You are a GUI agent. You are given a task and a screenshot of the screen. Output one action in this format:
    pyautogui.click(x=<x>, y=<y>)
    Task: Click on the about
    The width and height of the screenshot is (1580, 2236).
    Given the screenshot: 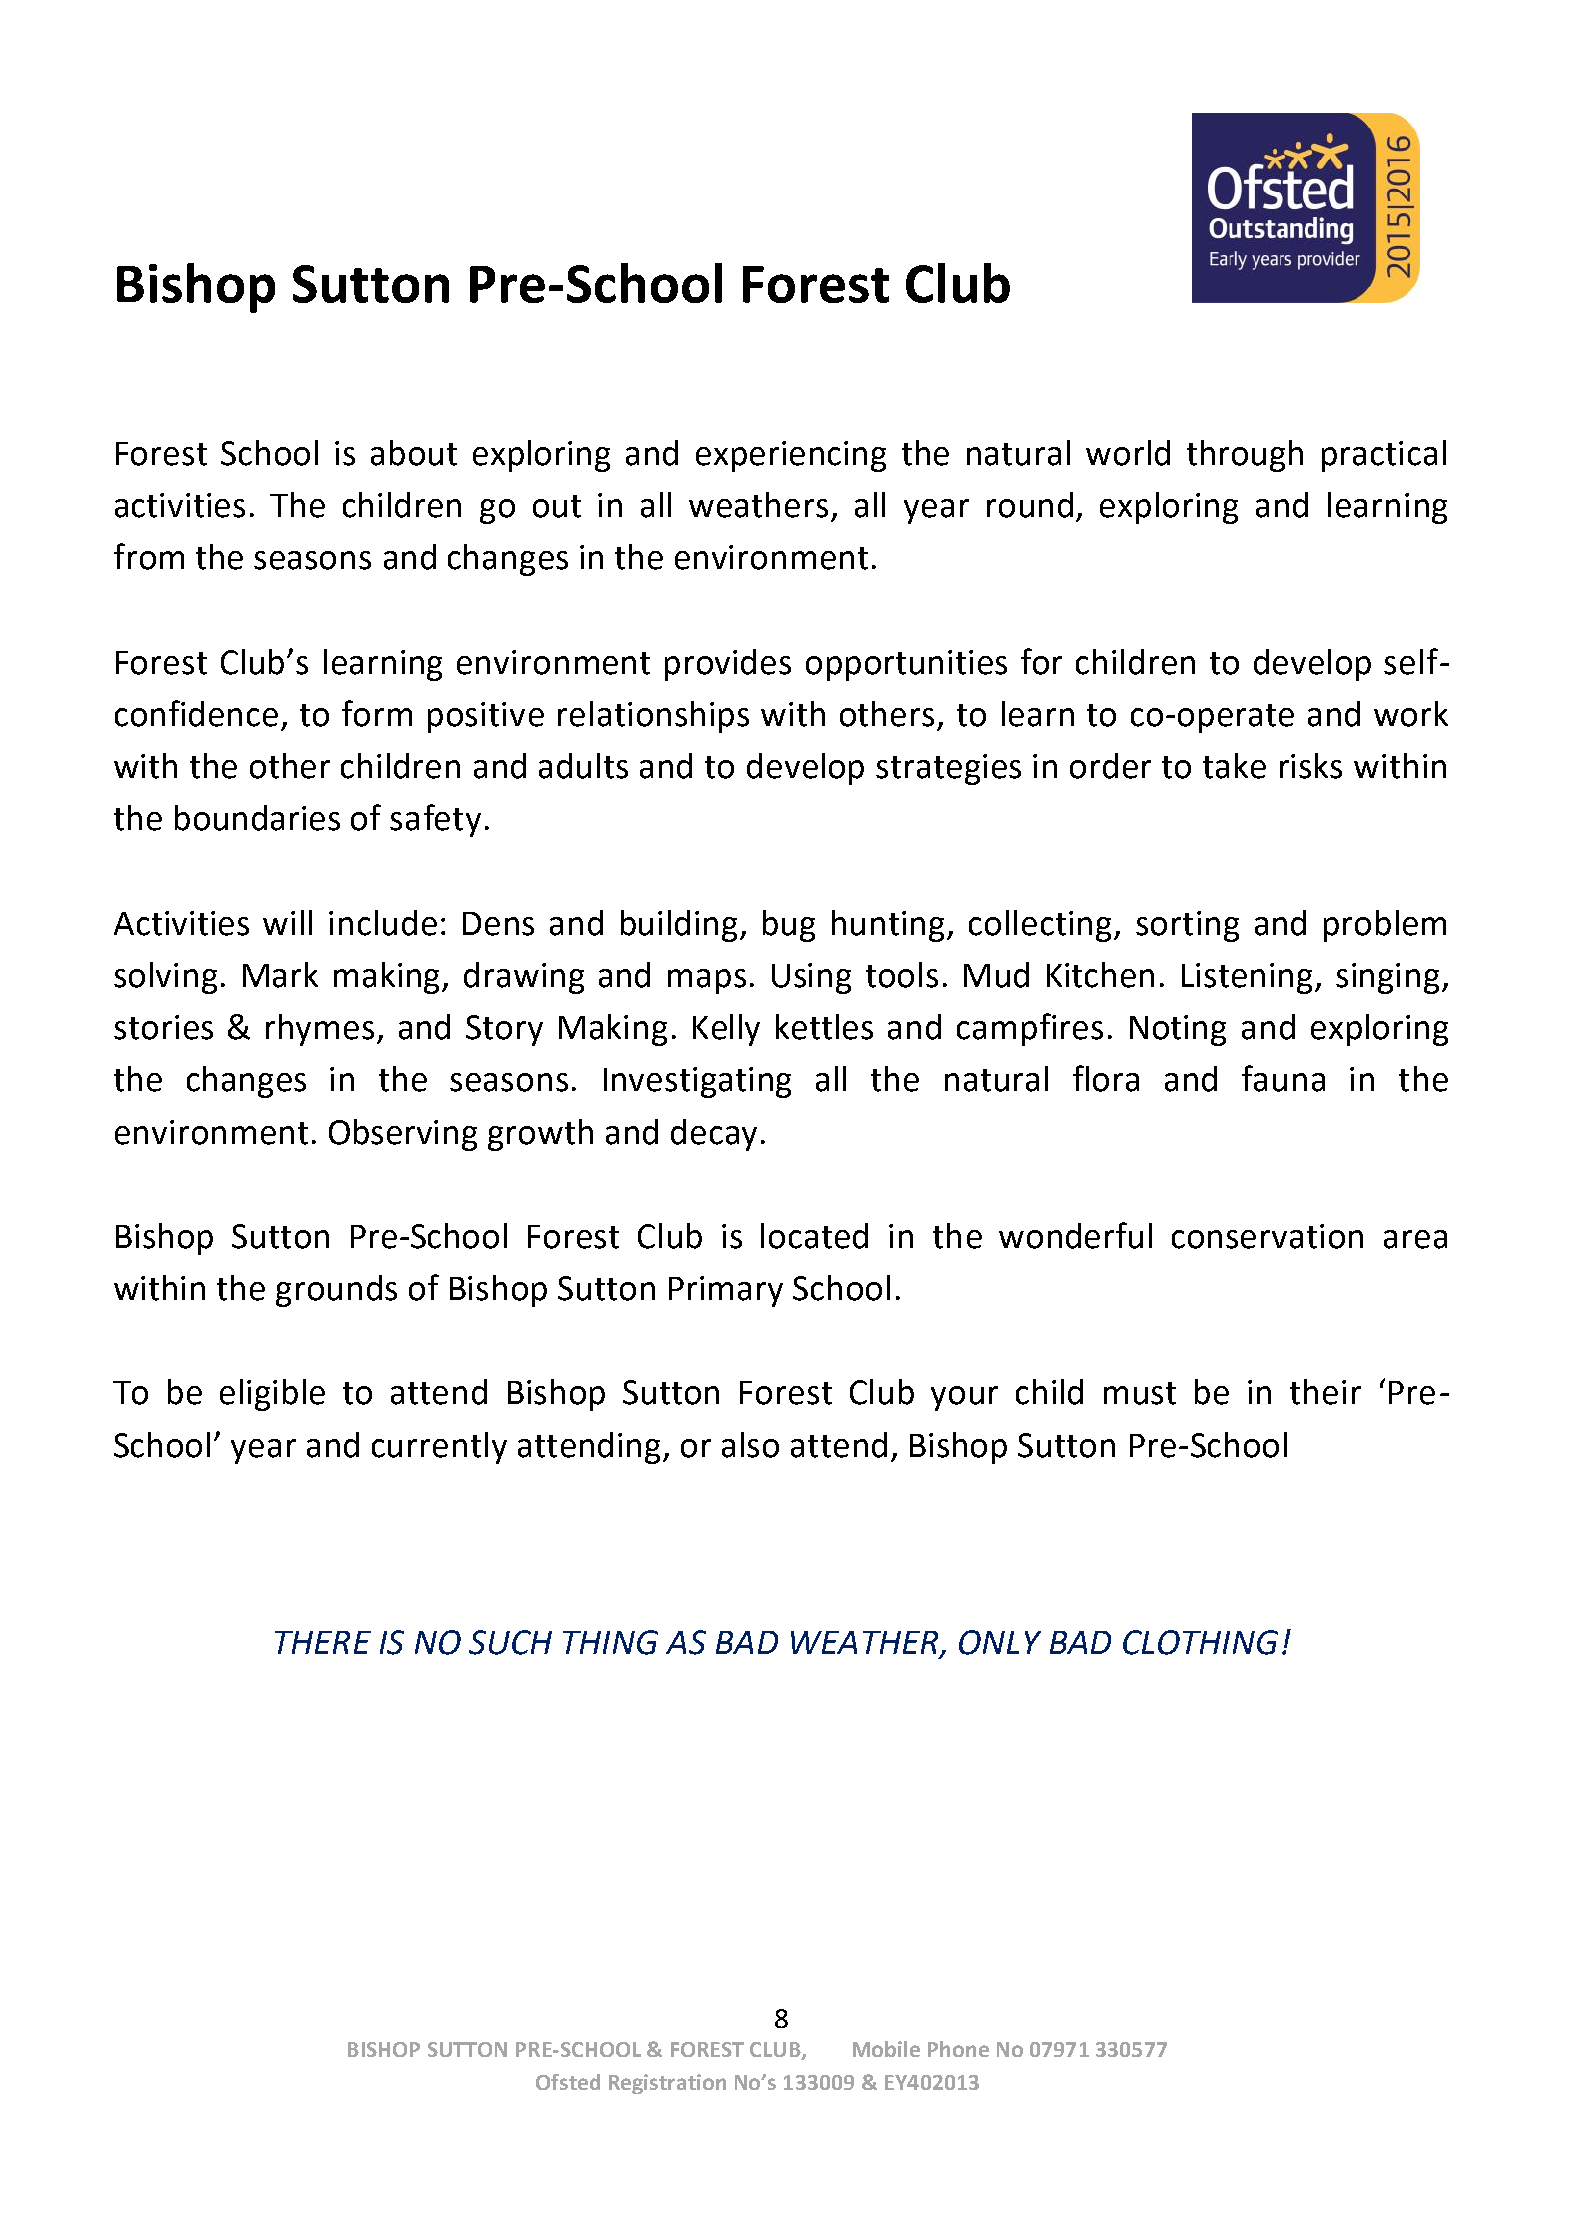 What is the action you would take?
    pyautogui.click(x=414, y=453)
